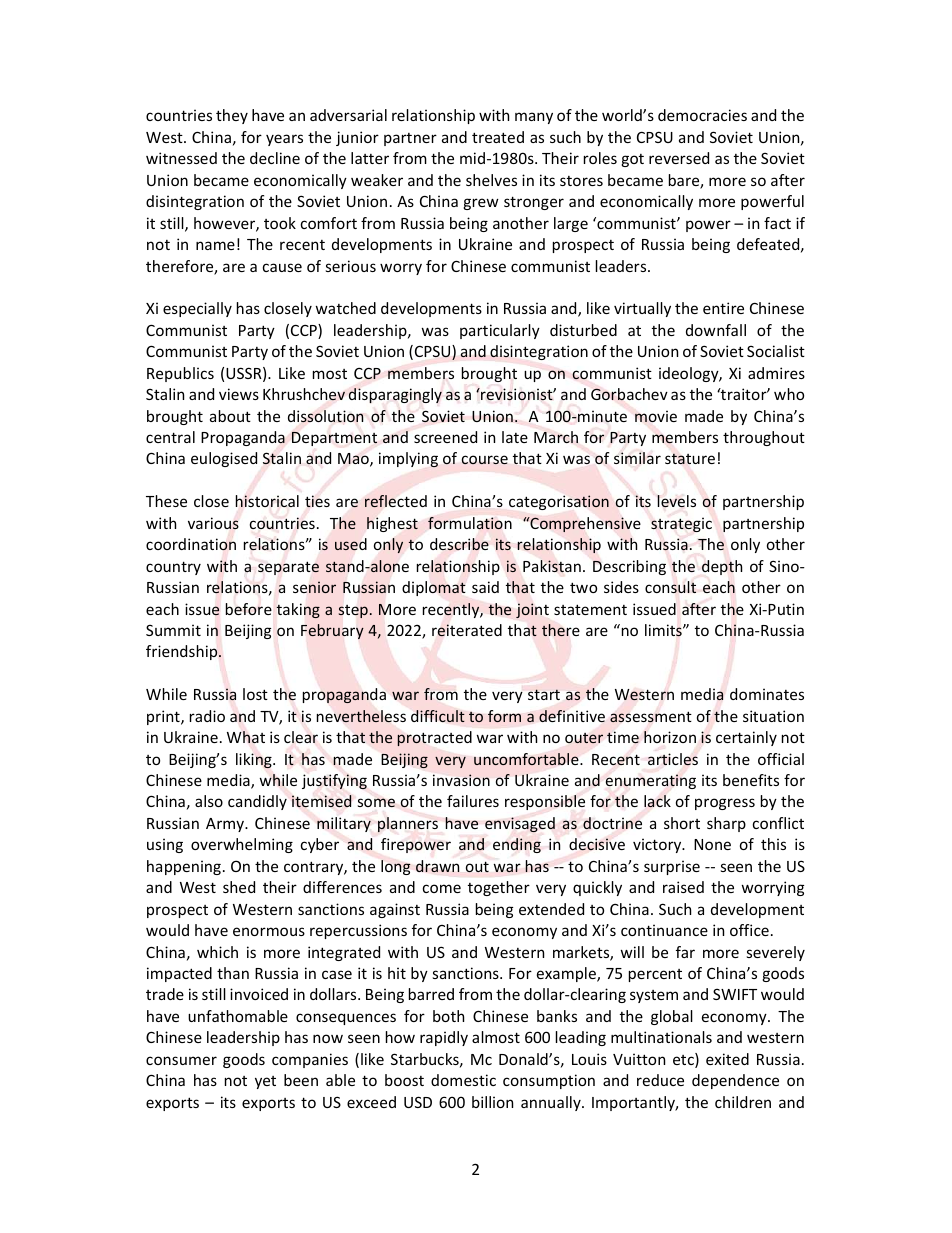 This image has width=952, height=1233. I want to click on reiterated, so click(467, 630).
